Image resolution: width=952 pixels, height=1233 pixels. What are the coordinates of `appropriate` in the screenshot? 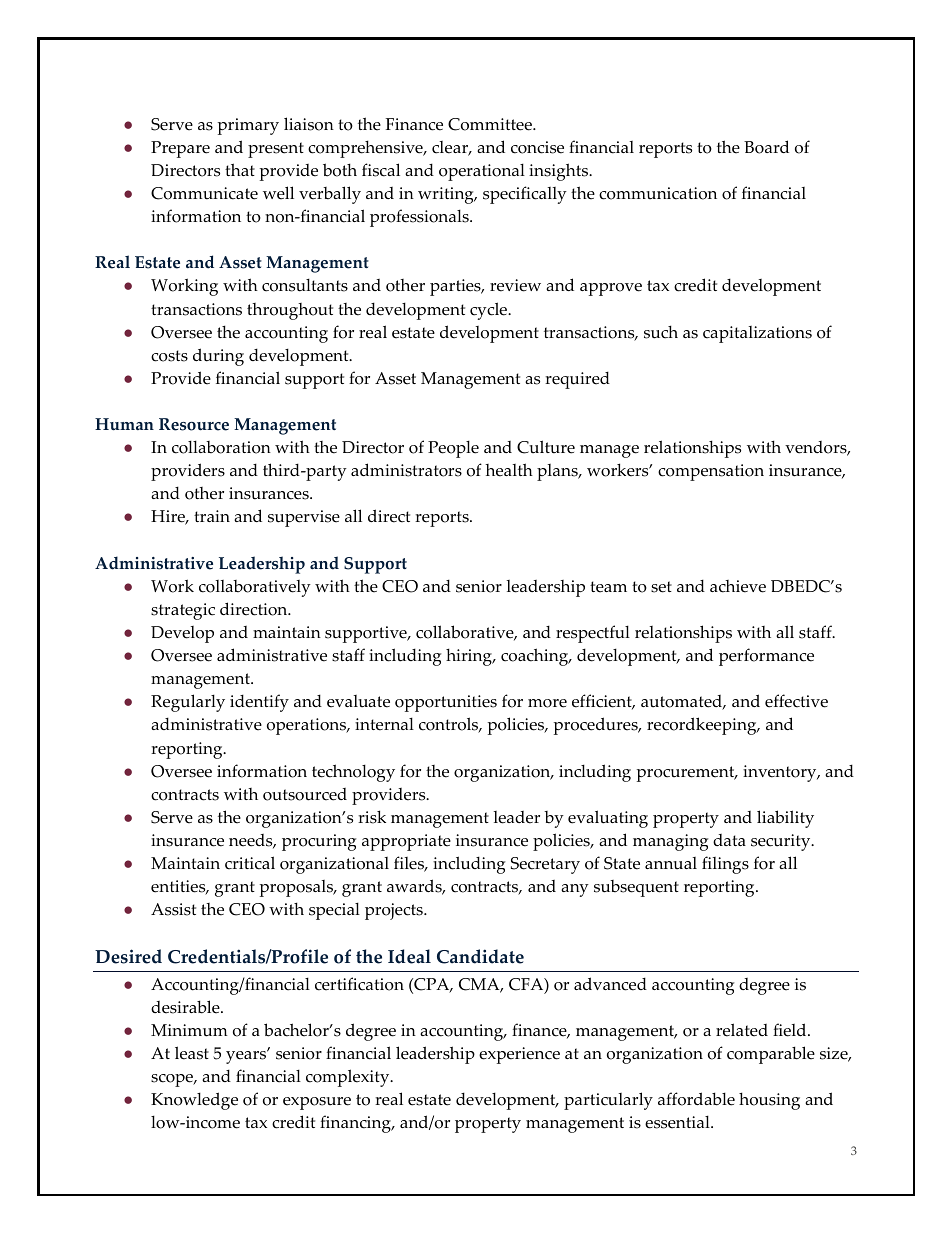 It's located at (406, 842).
